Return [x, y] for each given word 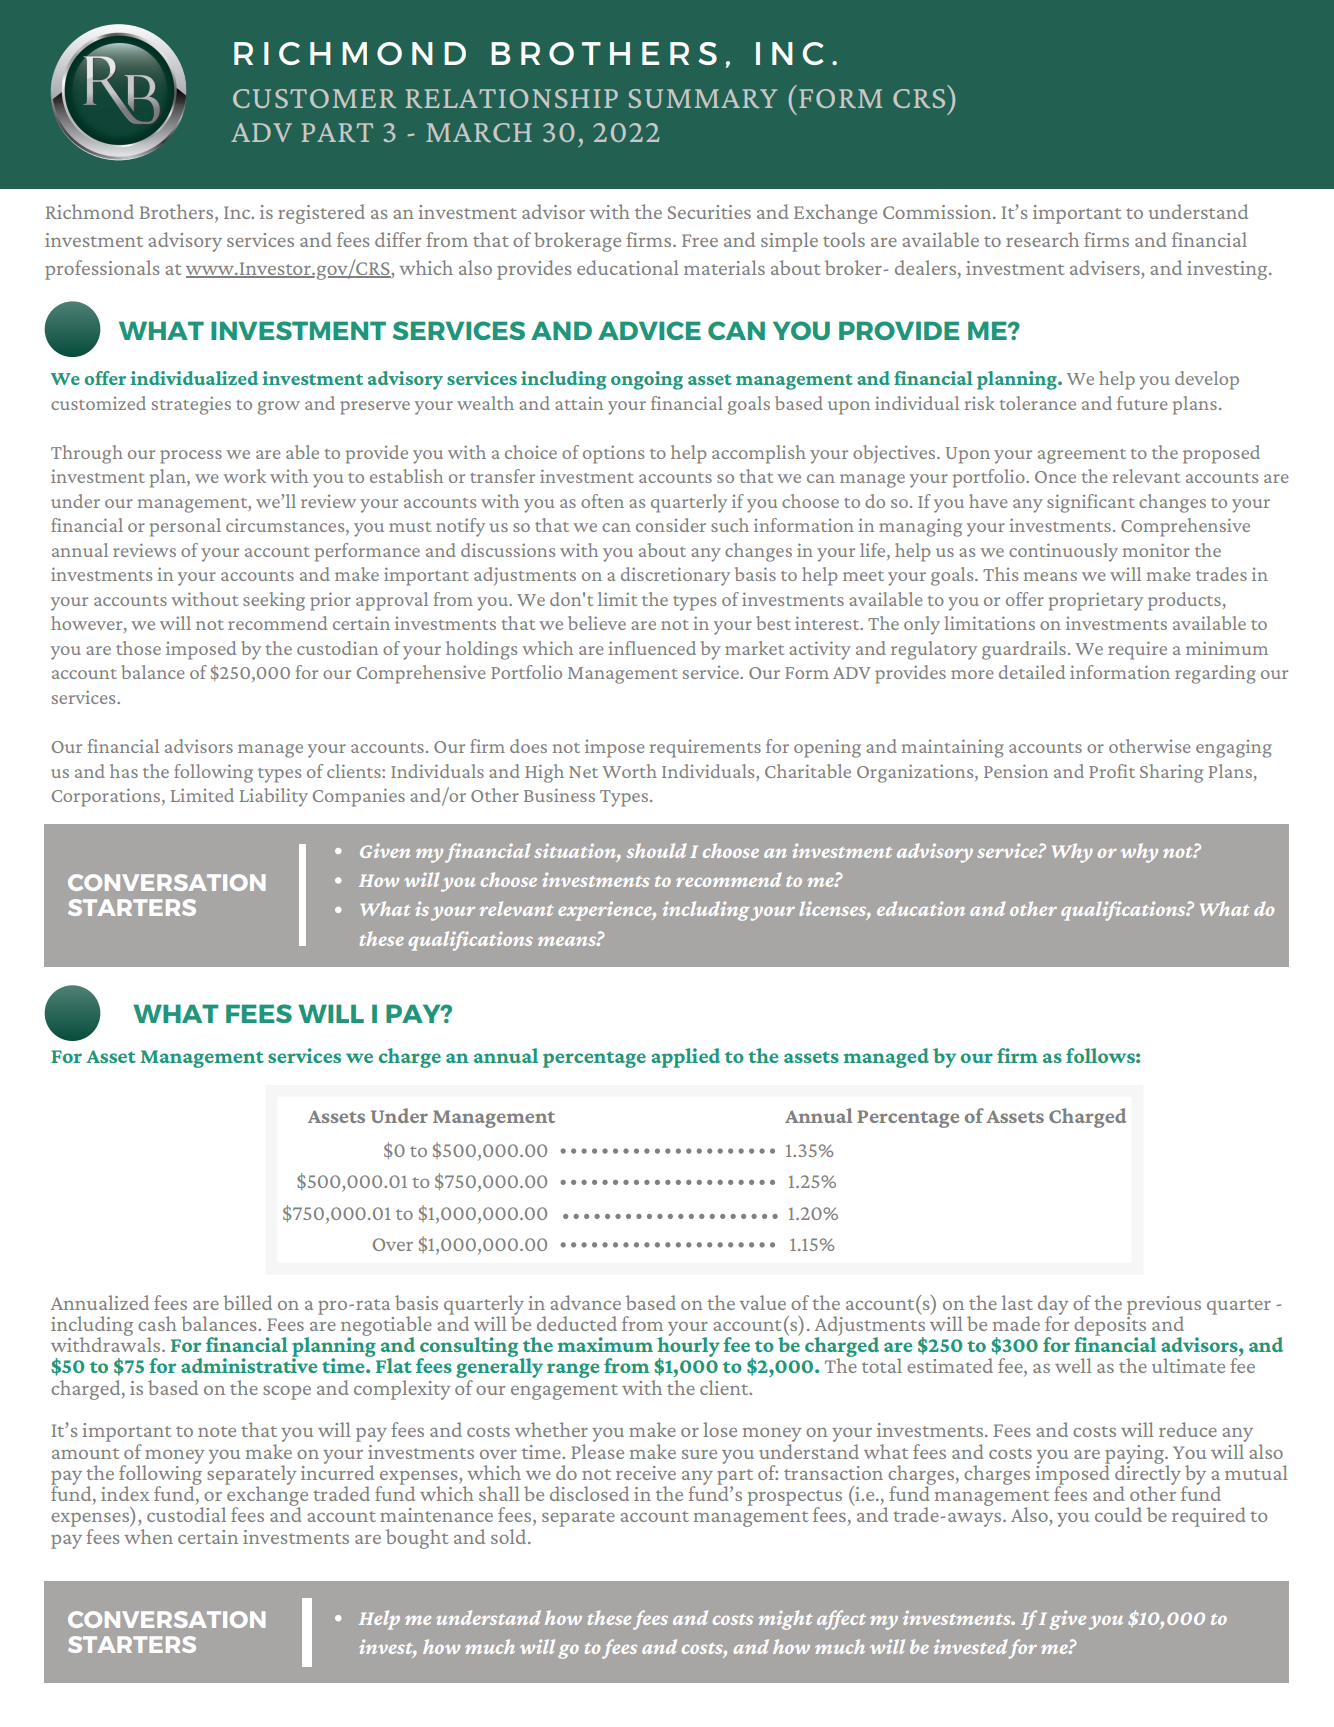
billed [247, 1302]
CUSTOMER [314, 98]
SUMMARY [703, 98]
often [602, 501]
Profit [1112, 771]
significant [1091, 503]
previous [1164, 1306]
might [786, 1620]
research [1042, 239]
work [244, 476]
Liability [274, 797]
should [656, 850]
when [148, 1535]
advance [585, 1302]
